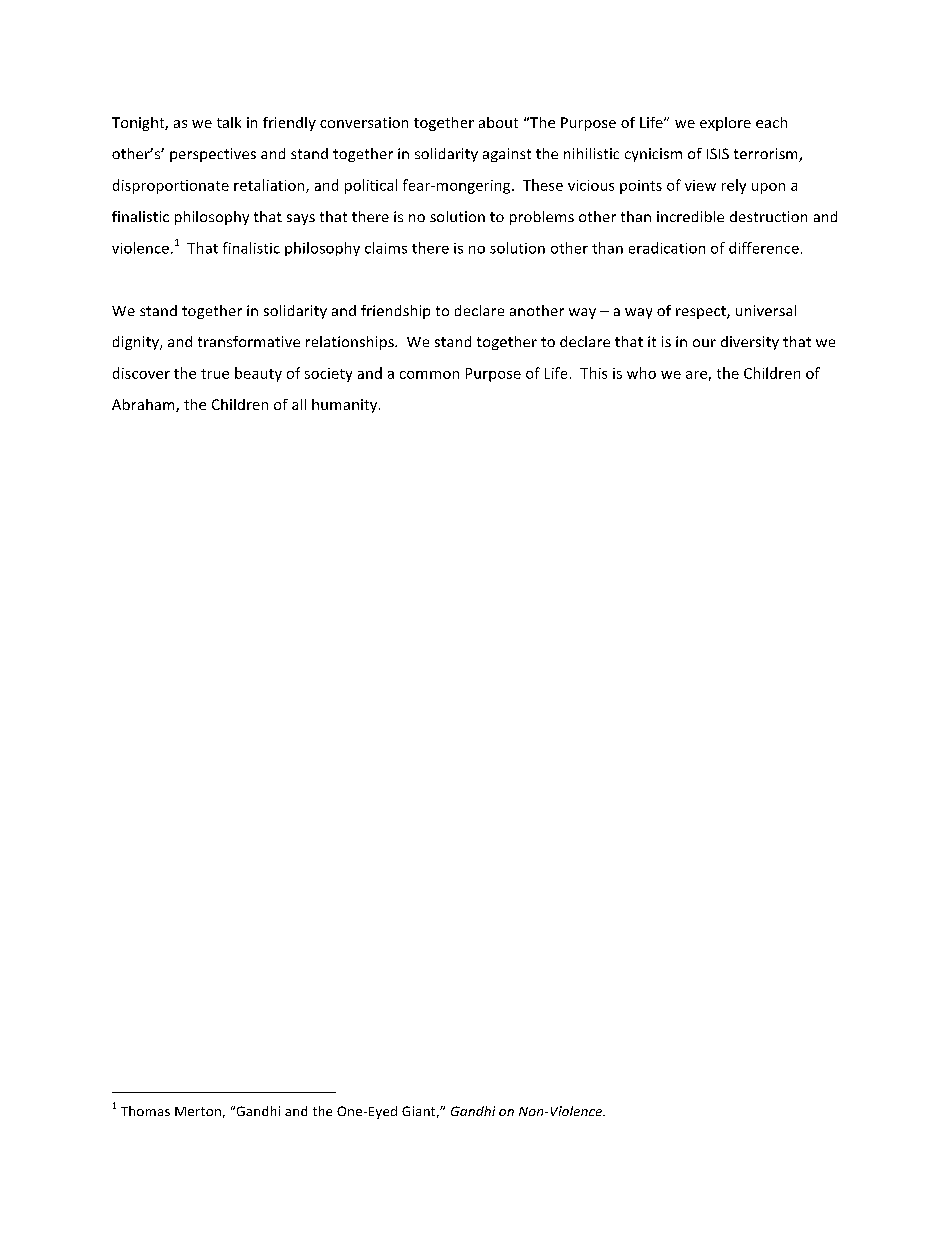  I want to click on Abraham, so click(144, 405).
